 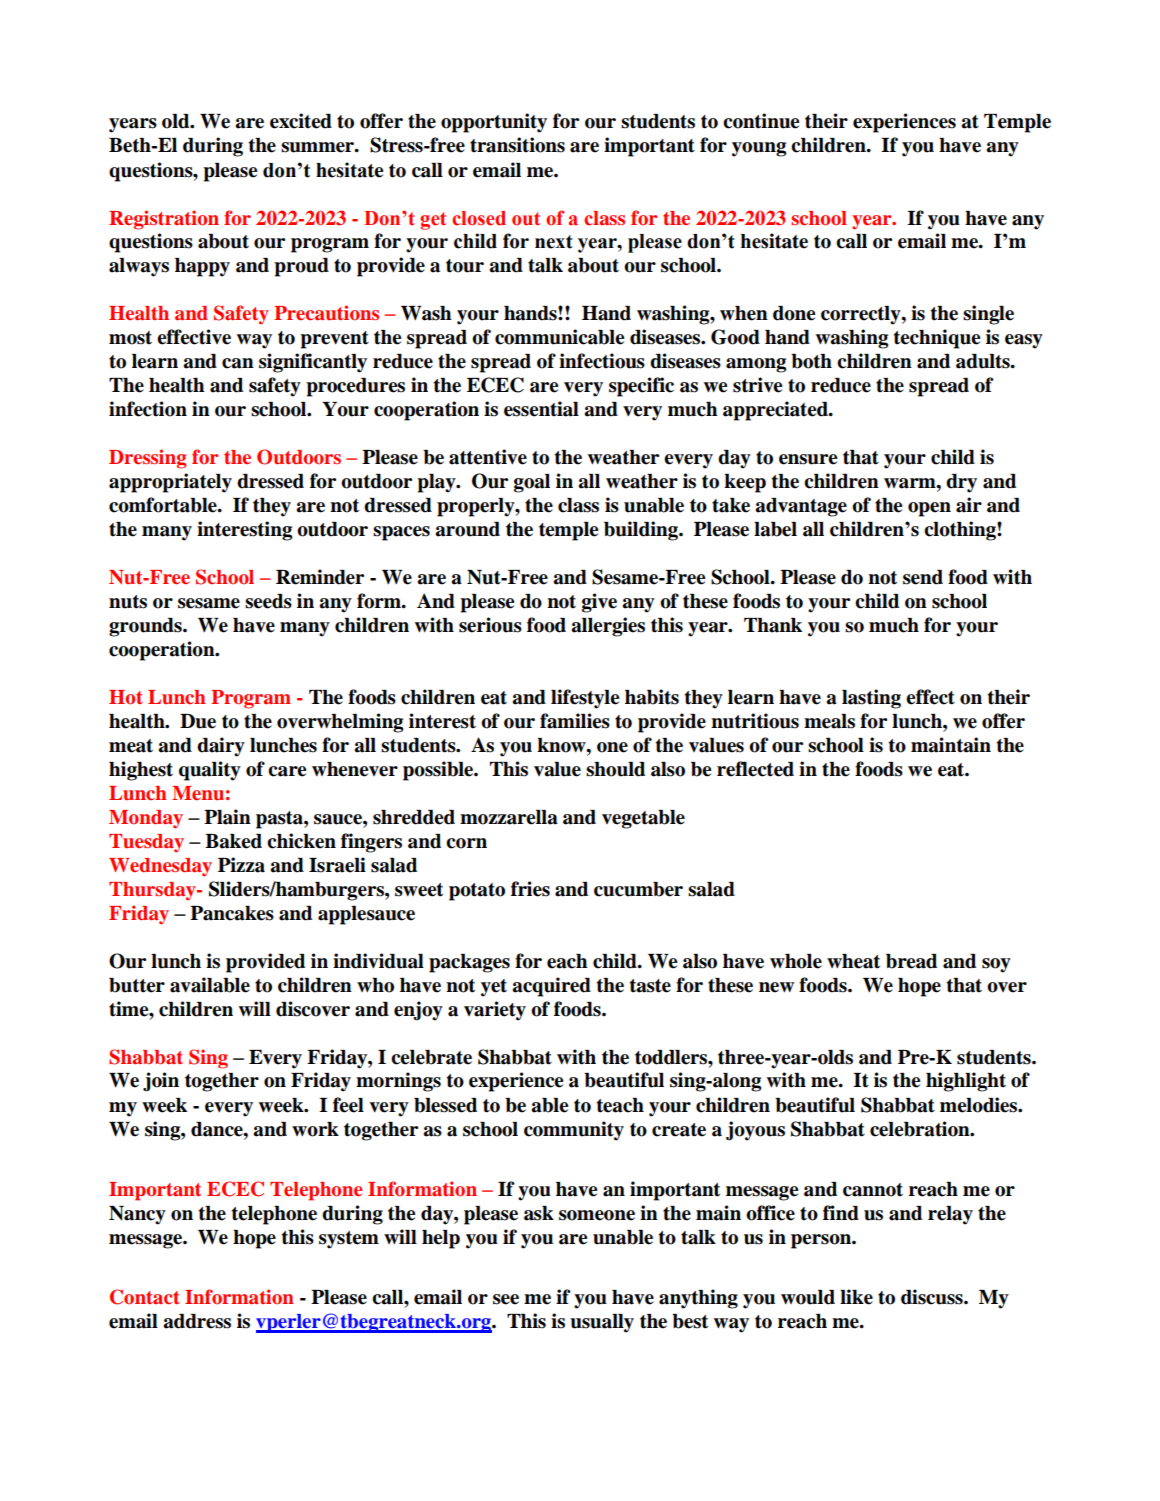 I want to click on Baked, so click(x=233, y=841).
